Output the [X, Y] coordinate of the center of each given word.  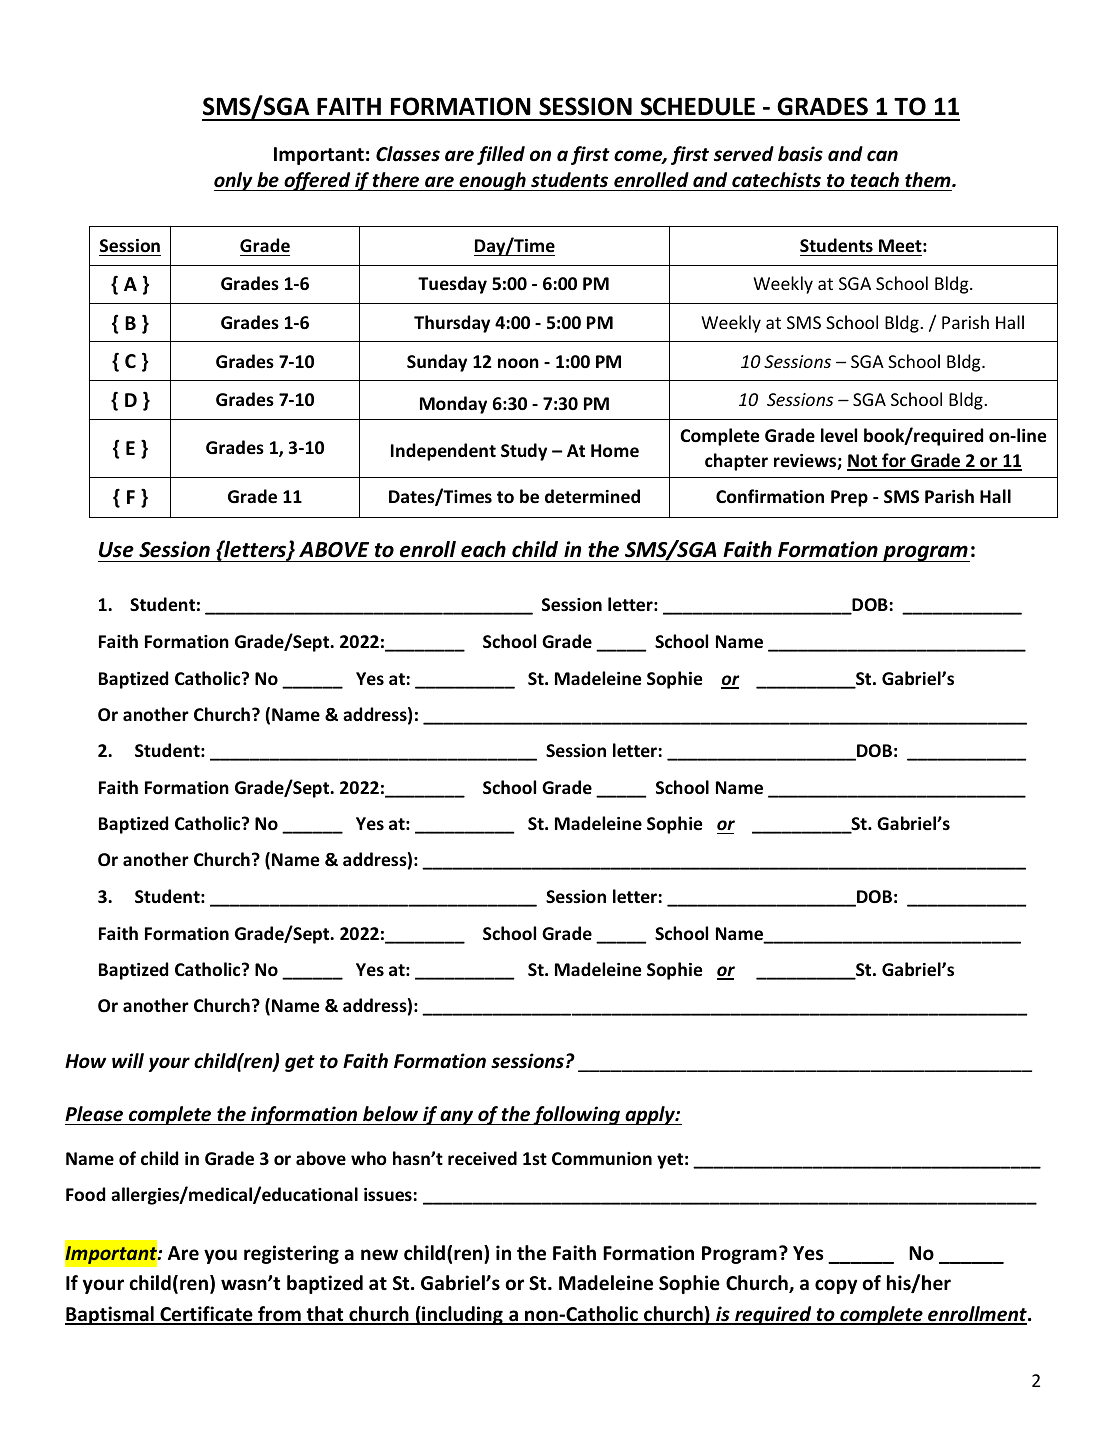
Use [116, 550]
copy [836, 1286]
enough [492, 181]
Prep [849, 498]
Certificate [206, 1315]
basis [800, 154]
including [462, 1315]
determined [592, 496]
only [234, 181]
